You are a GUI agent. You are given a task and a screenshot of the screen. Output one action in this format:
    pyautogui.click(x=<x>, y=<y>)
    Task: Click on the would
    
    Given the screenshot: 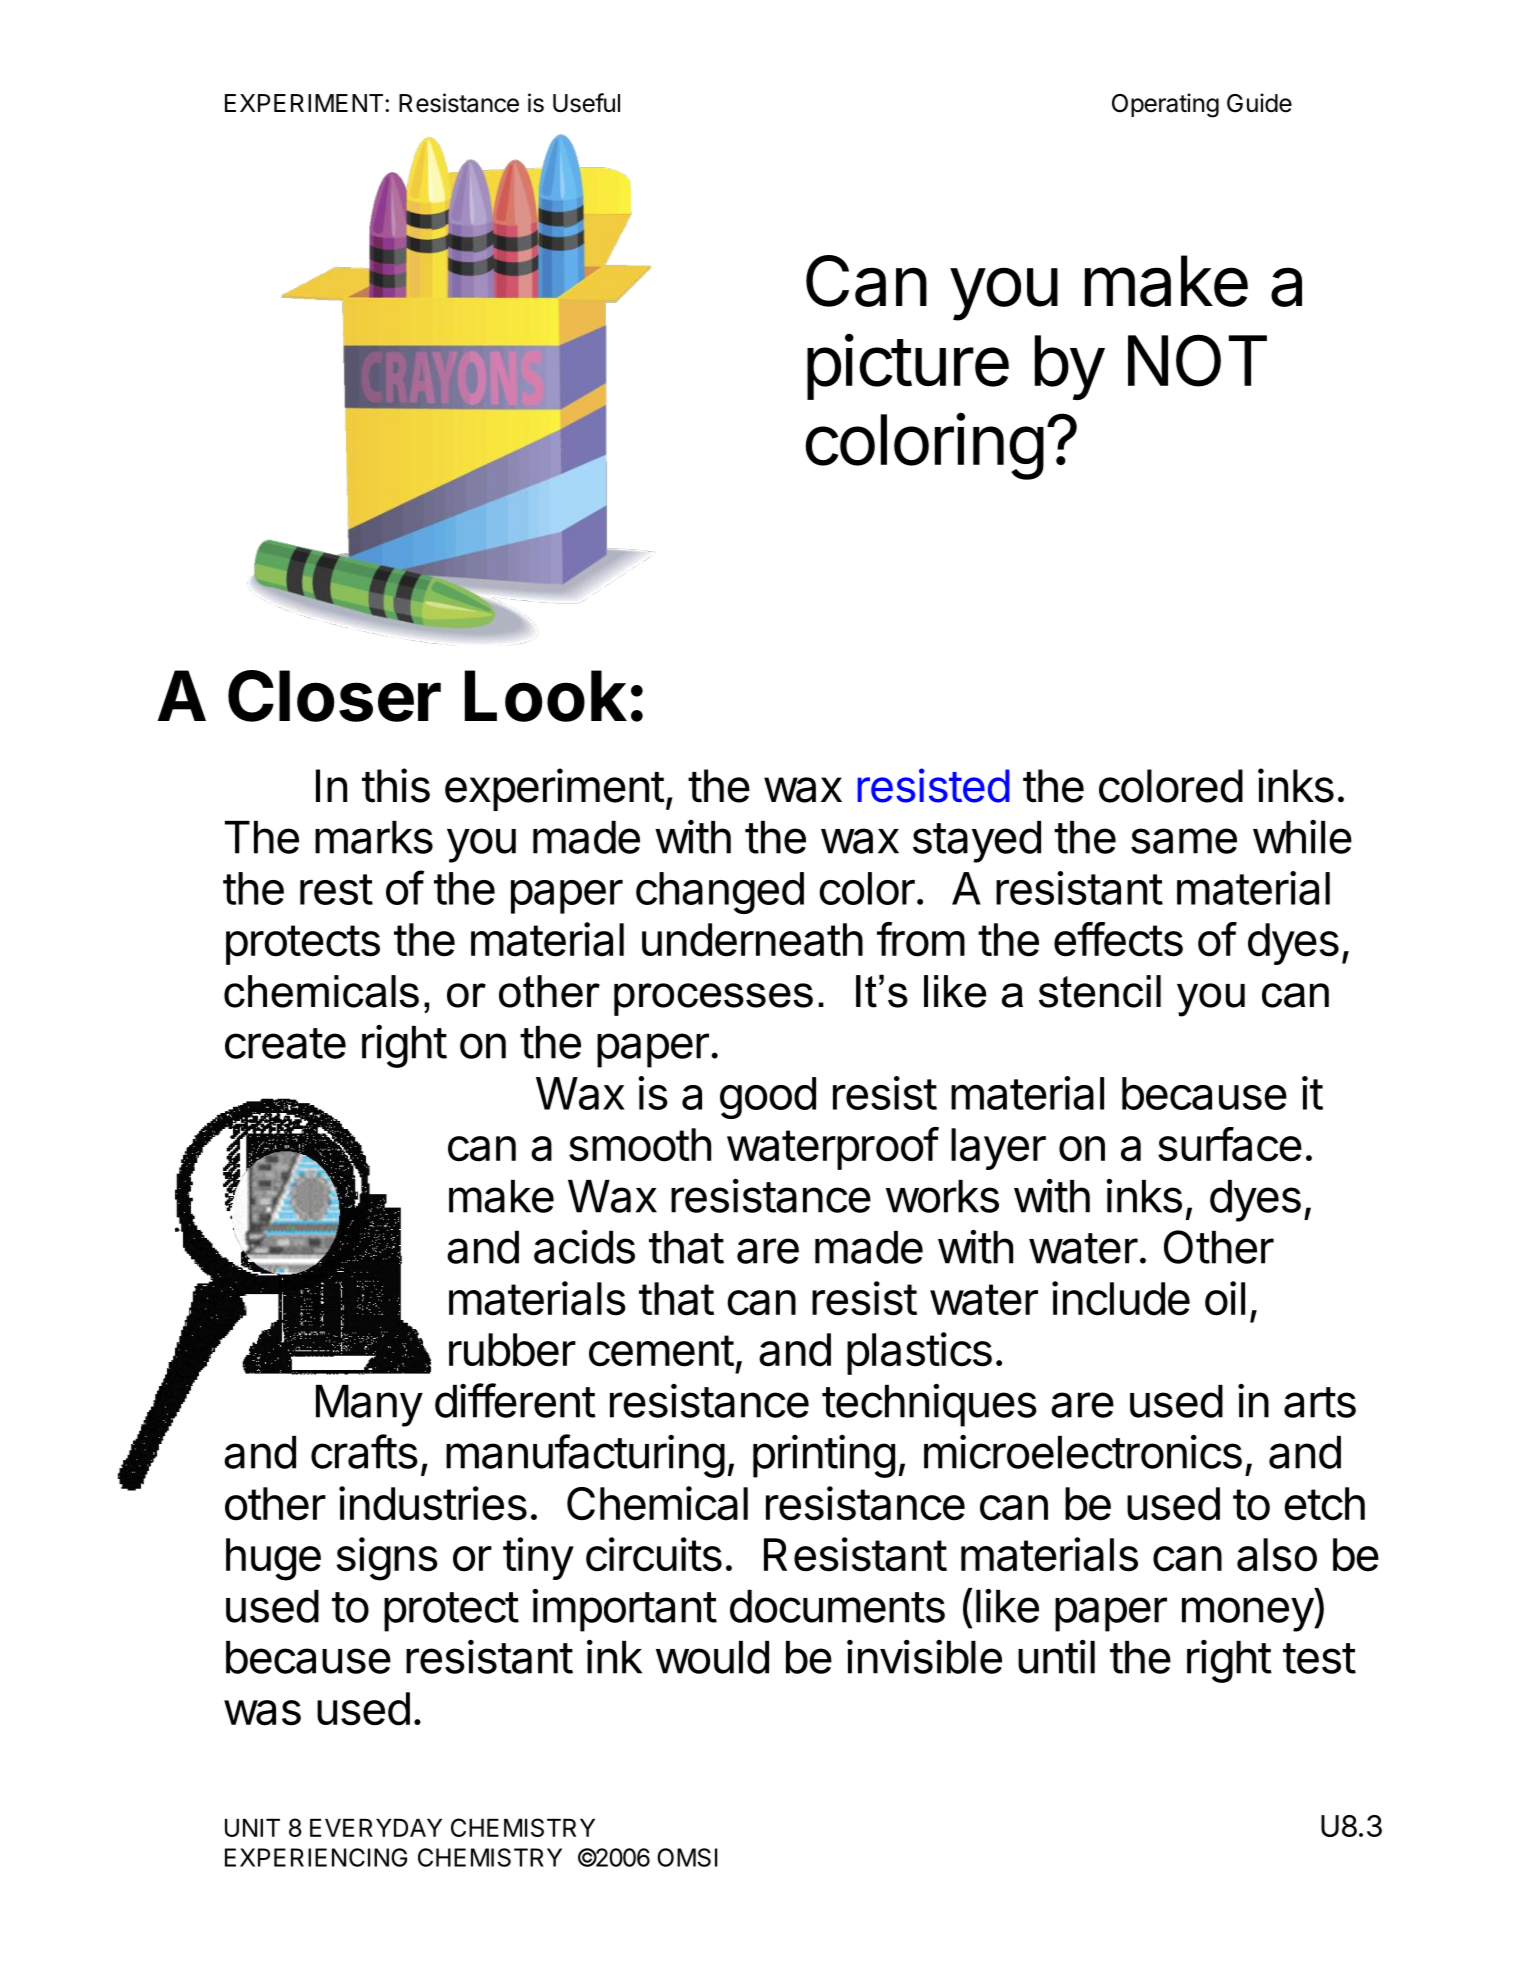 What is the action you would take?
    pyautogui.click(x=712, y=1657)
